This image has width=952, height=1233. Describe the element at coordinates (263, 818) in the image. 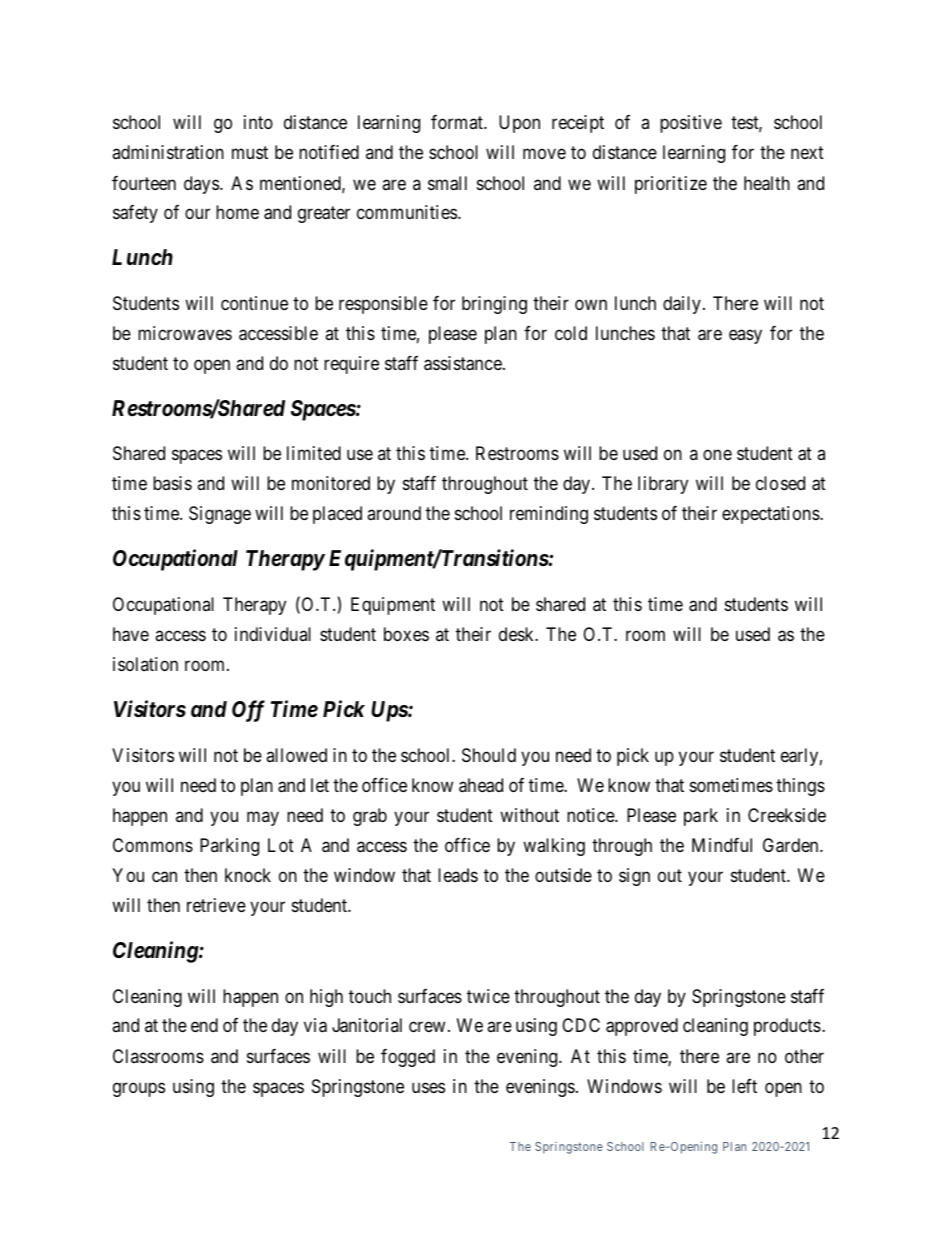

I see `may` at that location.
